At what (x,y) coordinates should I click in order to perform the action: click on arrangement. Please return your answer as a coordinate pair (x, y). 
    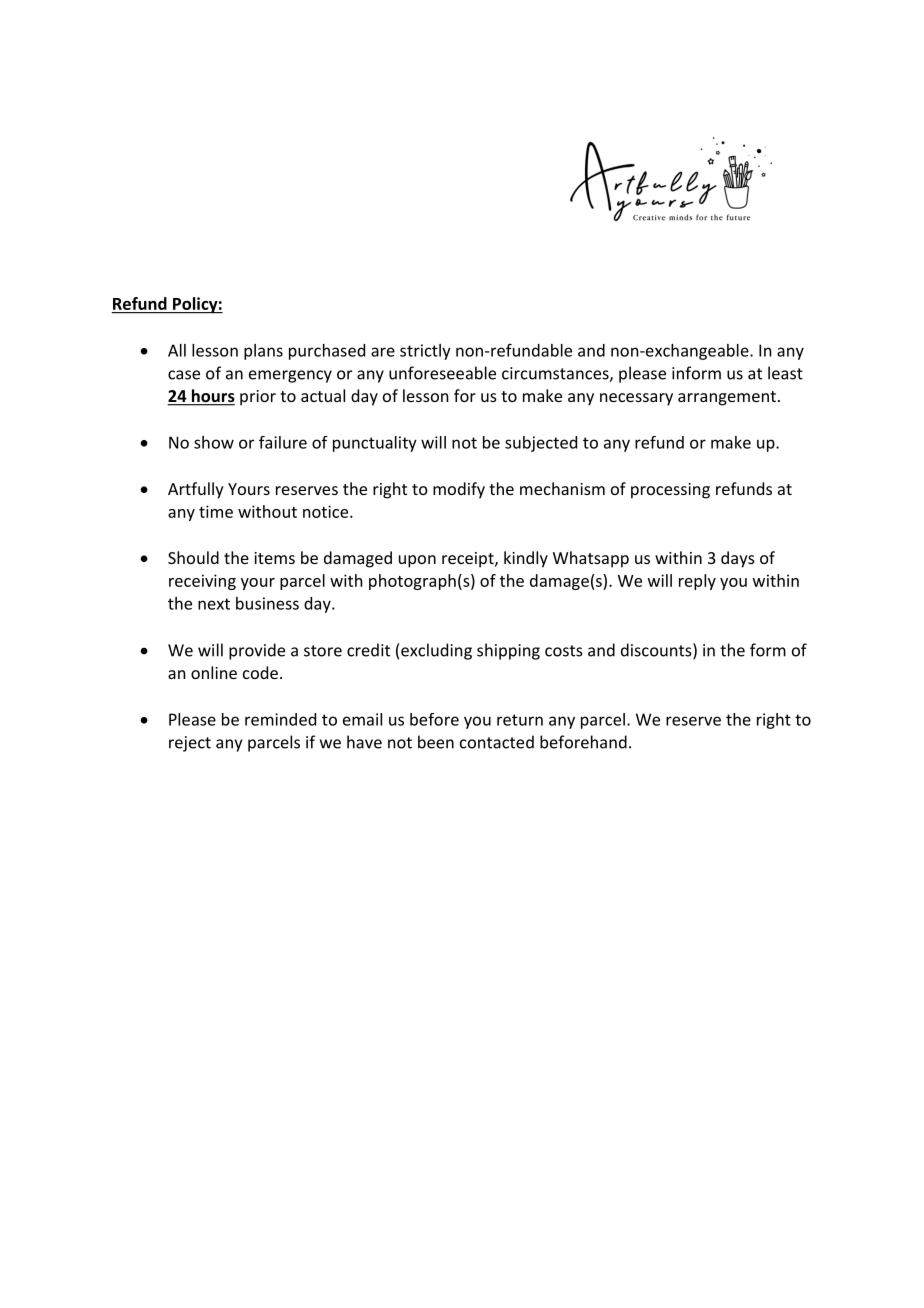
    Looking at the image, I should click on (727, 398).
